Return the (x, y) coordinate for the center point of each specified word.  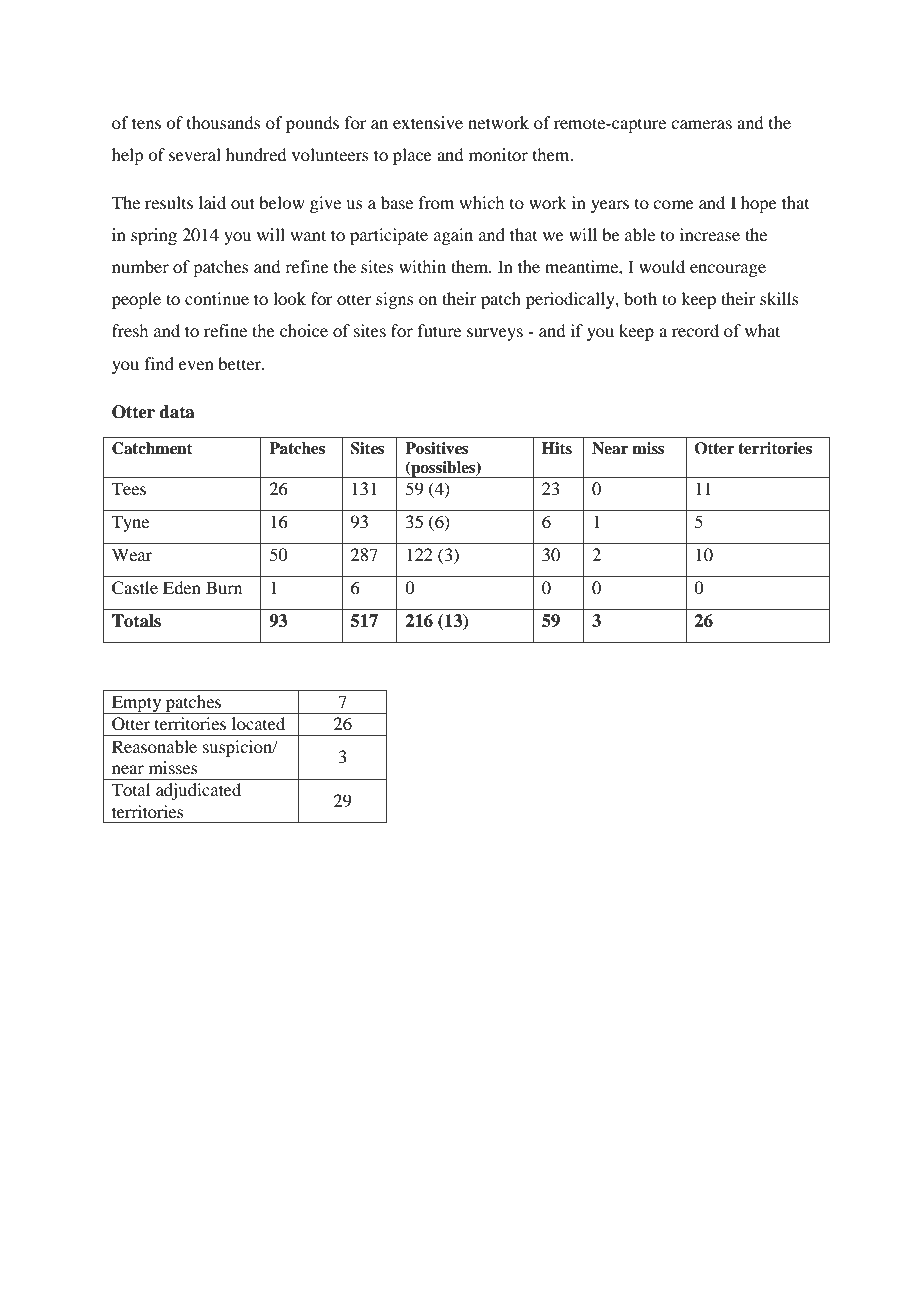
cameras (701, 124)
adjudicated (198, 791)
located (258, 723)
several (195, 154)
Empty (137, 704)
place (412, 156)
